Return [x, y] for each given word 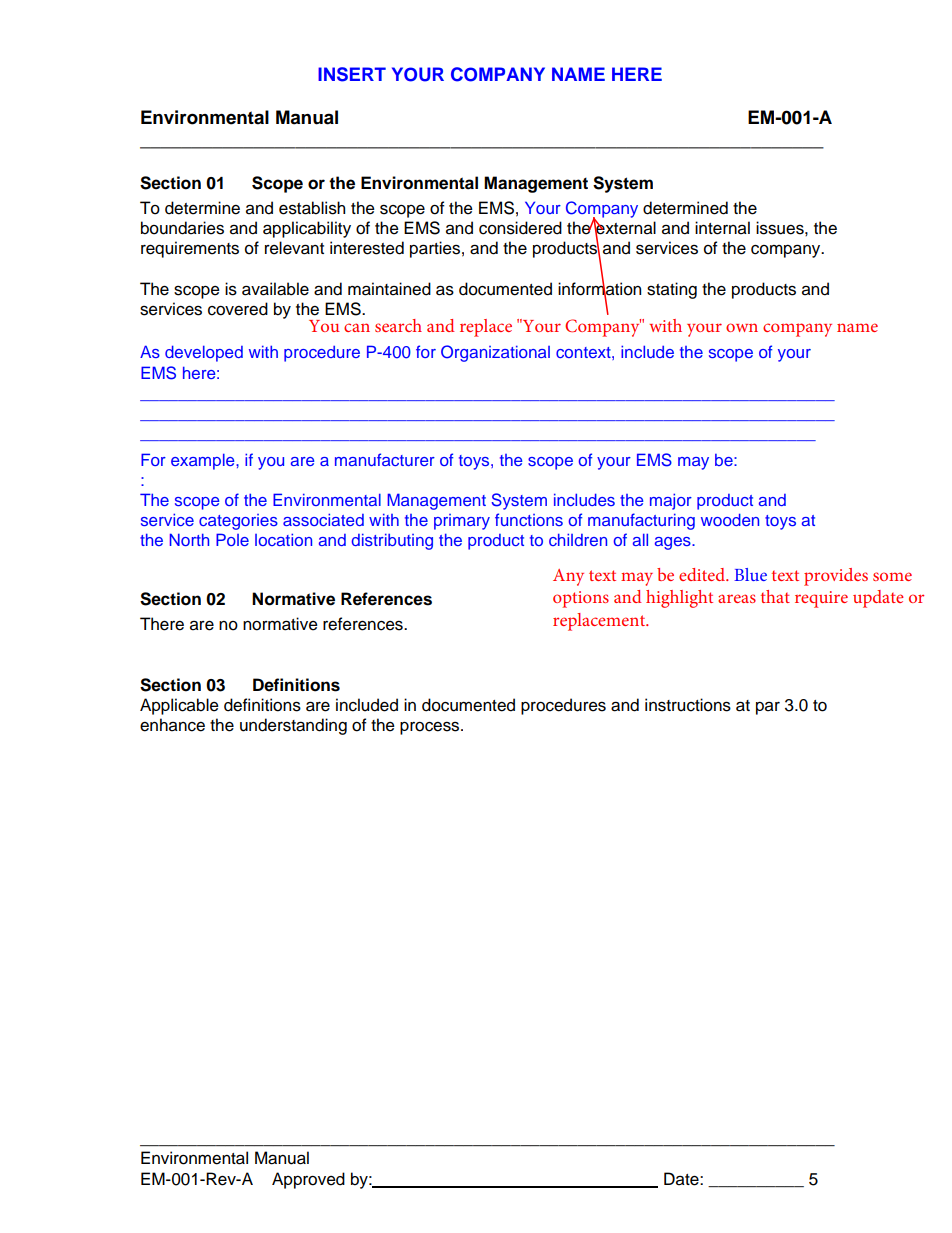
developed [204, 353]
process [431, 728]
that [775, 596]
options [581, 599]
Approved [308, 1180]
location [283, 539]
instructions [688, 705]
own [742, 327]
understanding [293, 726]
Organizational [495, 353]
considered [520, 228]
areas [737, 598]
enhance [172, 725]
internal [722, 228]
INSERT [352, 74]
